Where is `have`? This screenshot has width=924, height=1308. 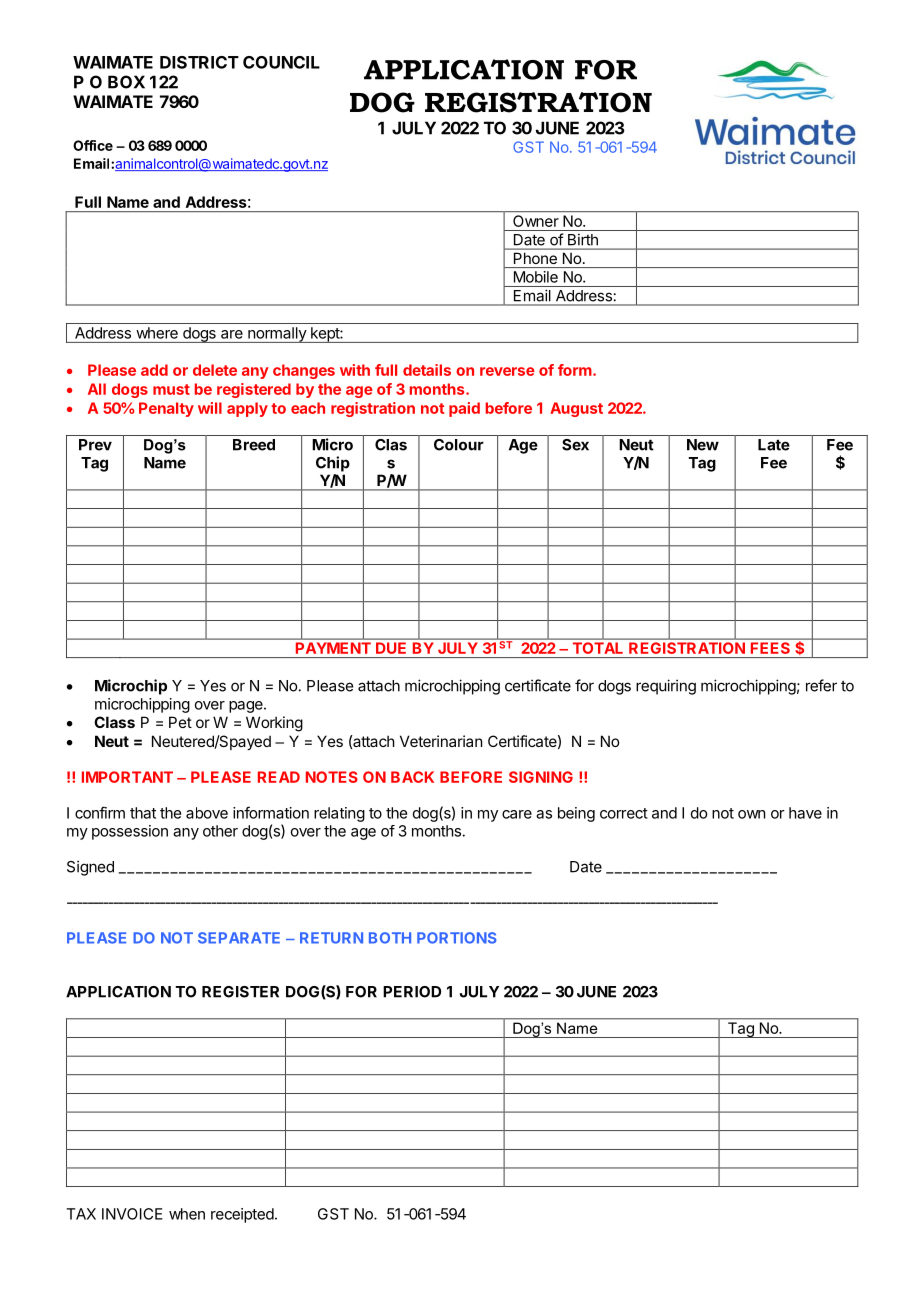 have is located at coordinates (805, 813).
